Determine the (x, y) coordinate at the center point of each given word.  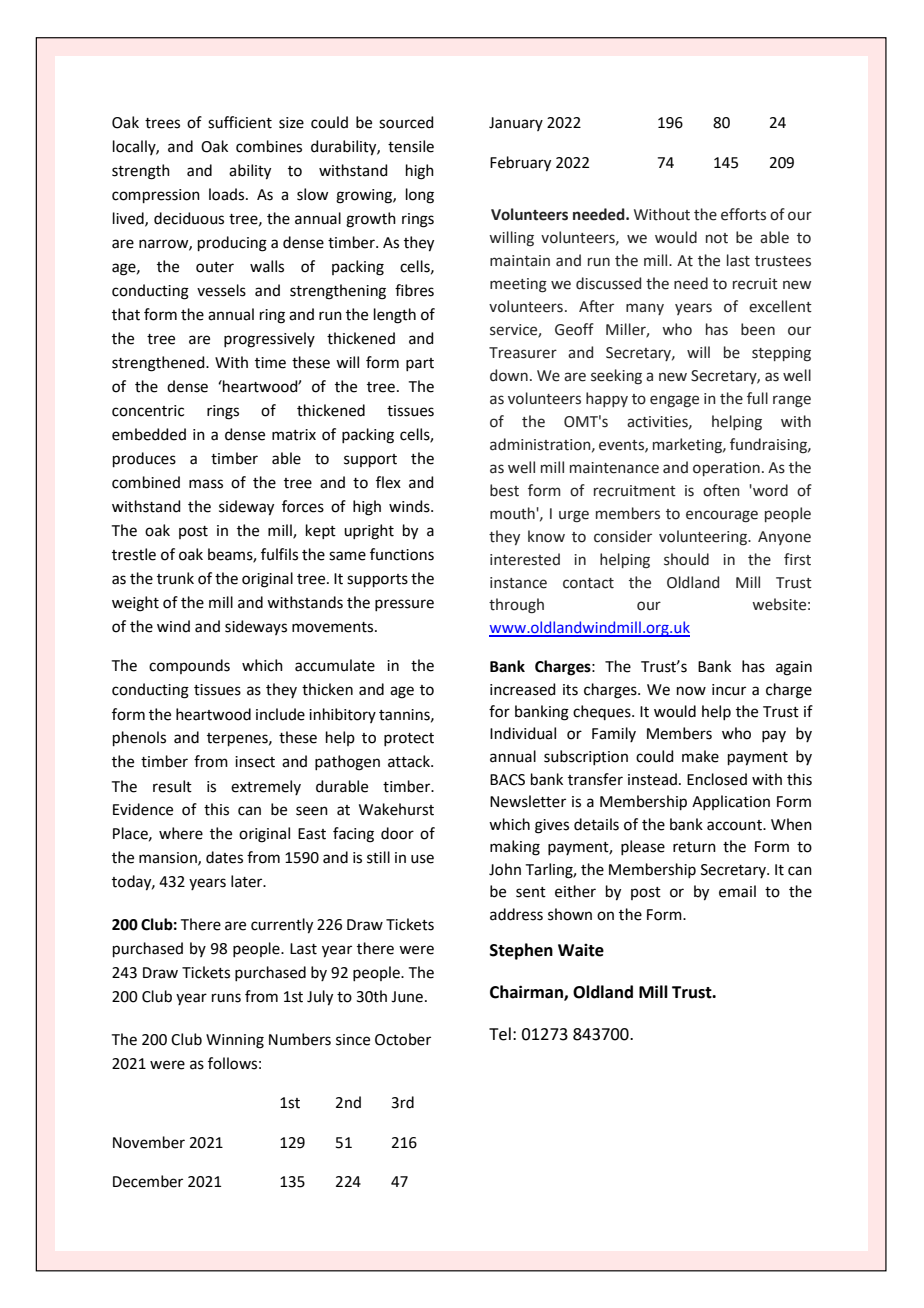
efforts (743, 214)
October (403, 1039)
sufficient (240, 122)
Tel (500, 1034)
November (149, 1142)
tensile (411, 146)
